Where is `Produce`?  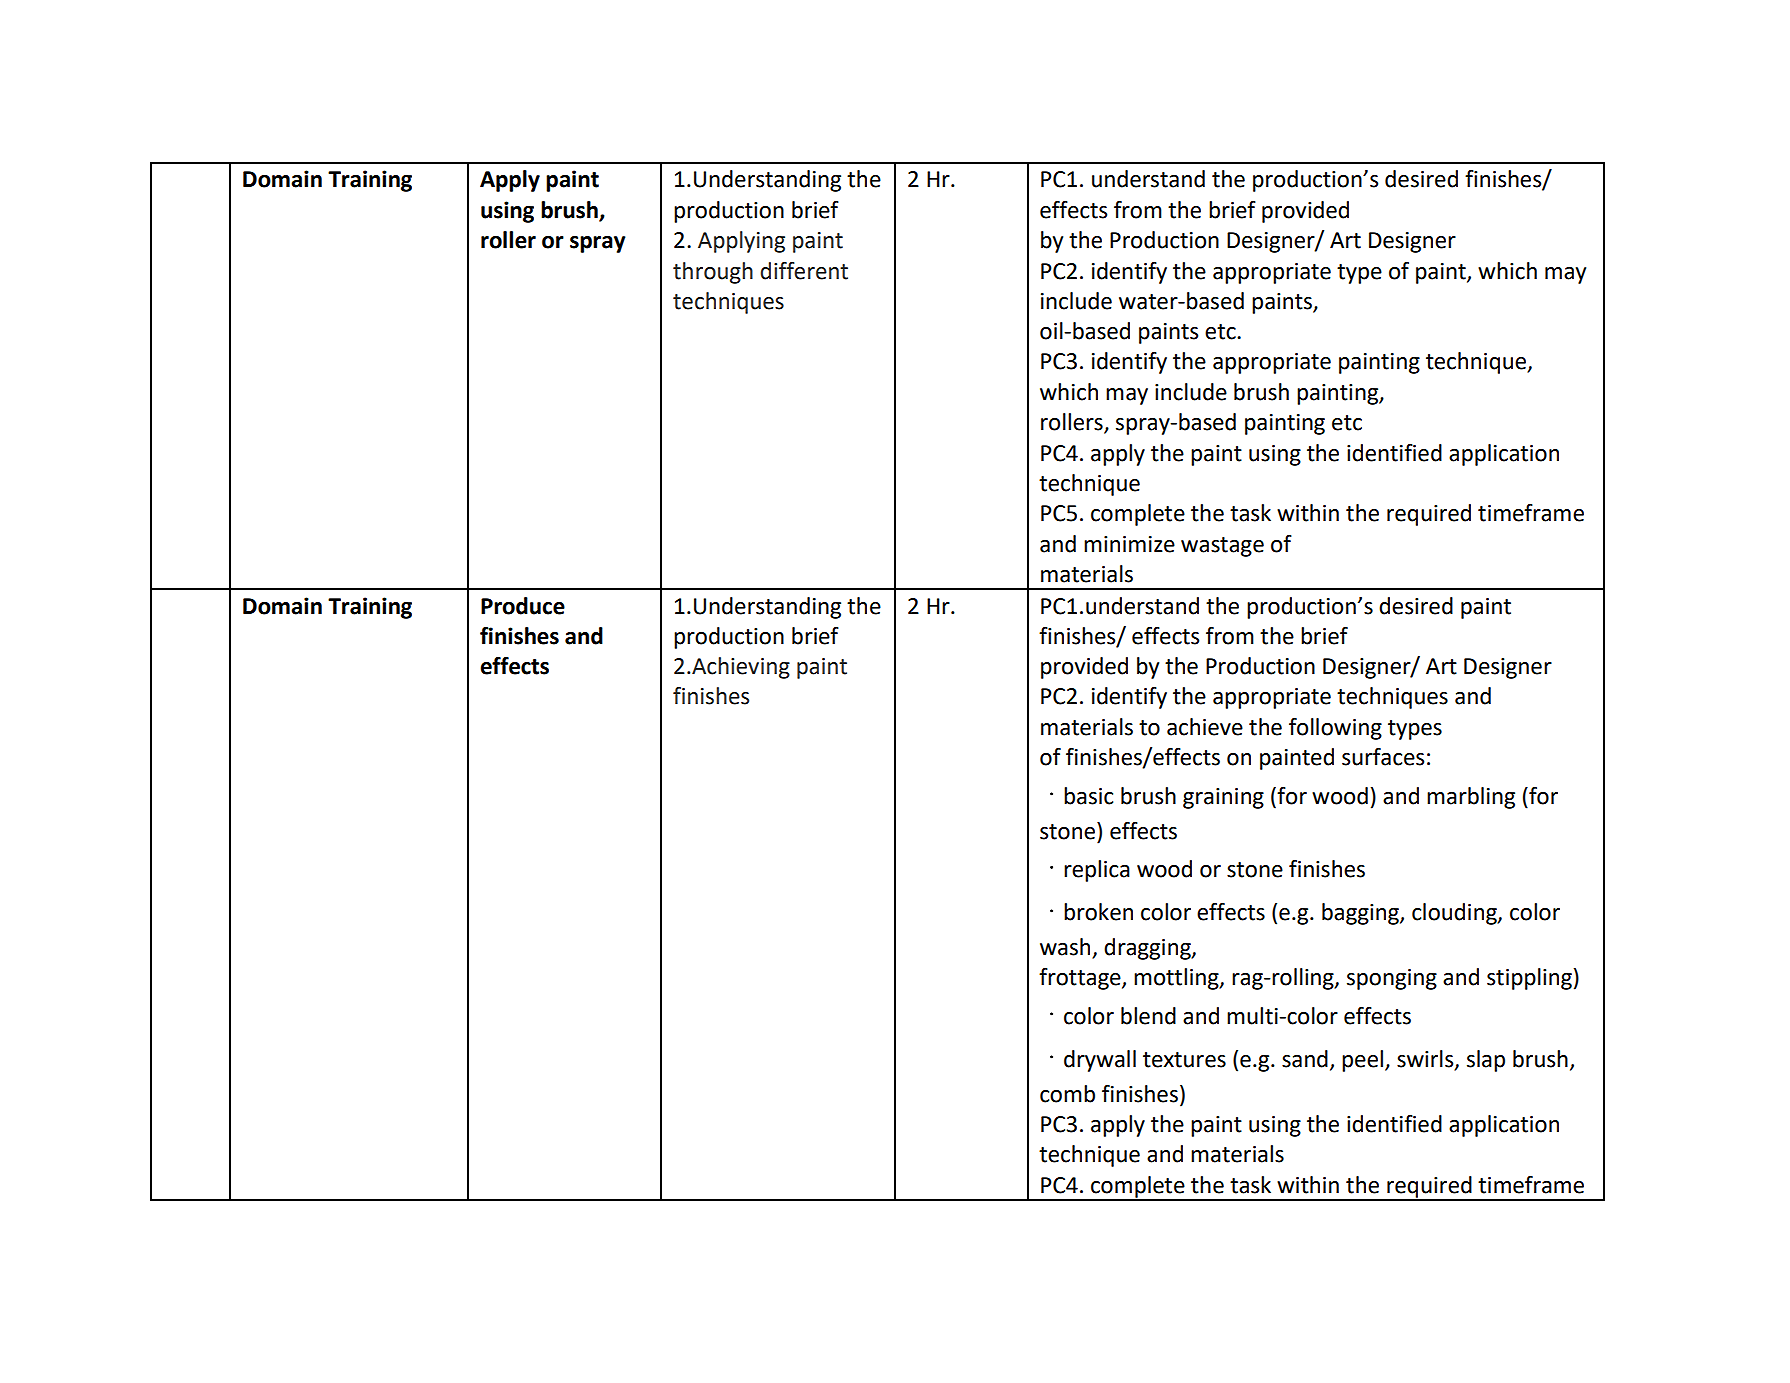
Produce is located at coordinates (523, 606).
